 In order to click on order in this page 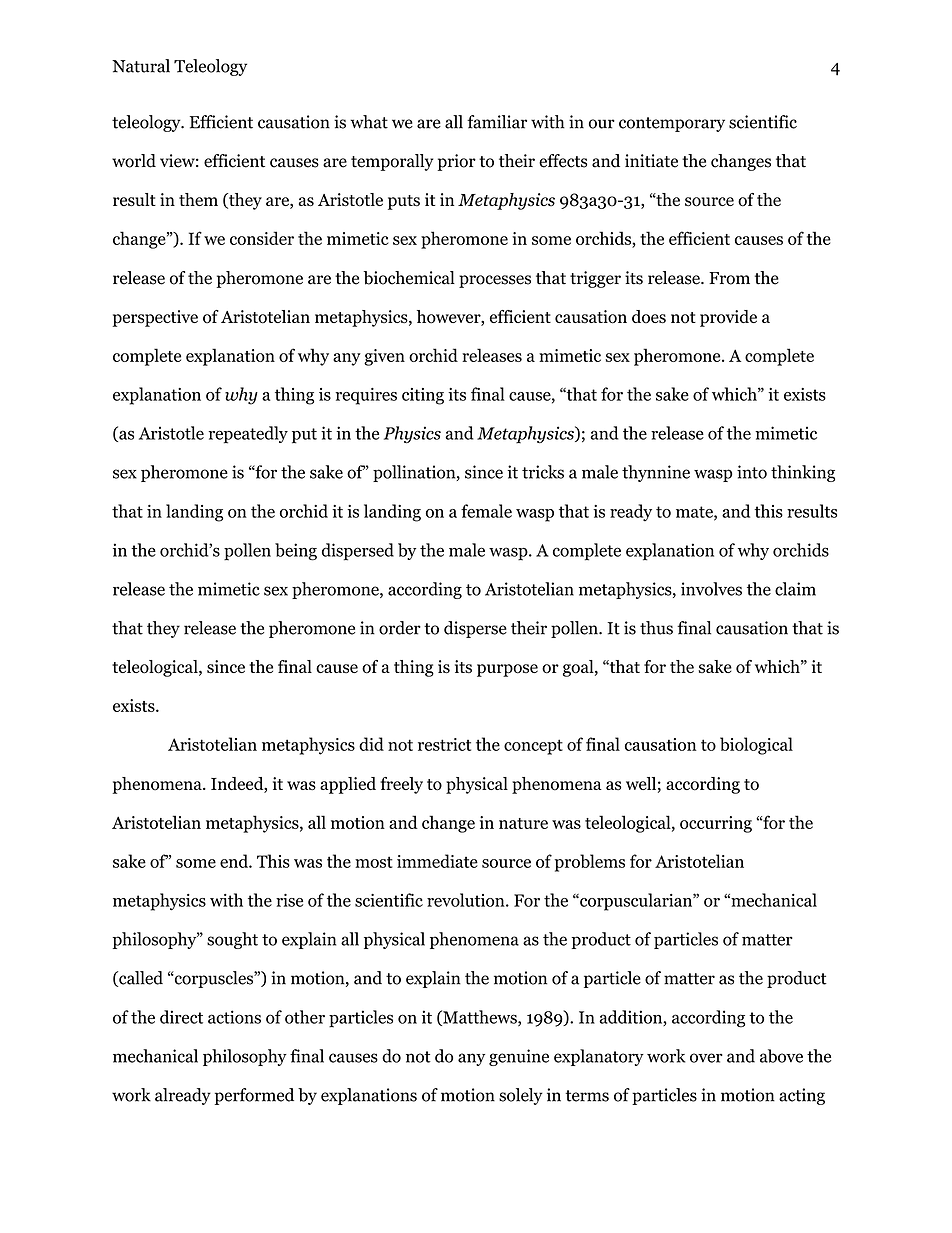, I will do `click(400, 628)`.
